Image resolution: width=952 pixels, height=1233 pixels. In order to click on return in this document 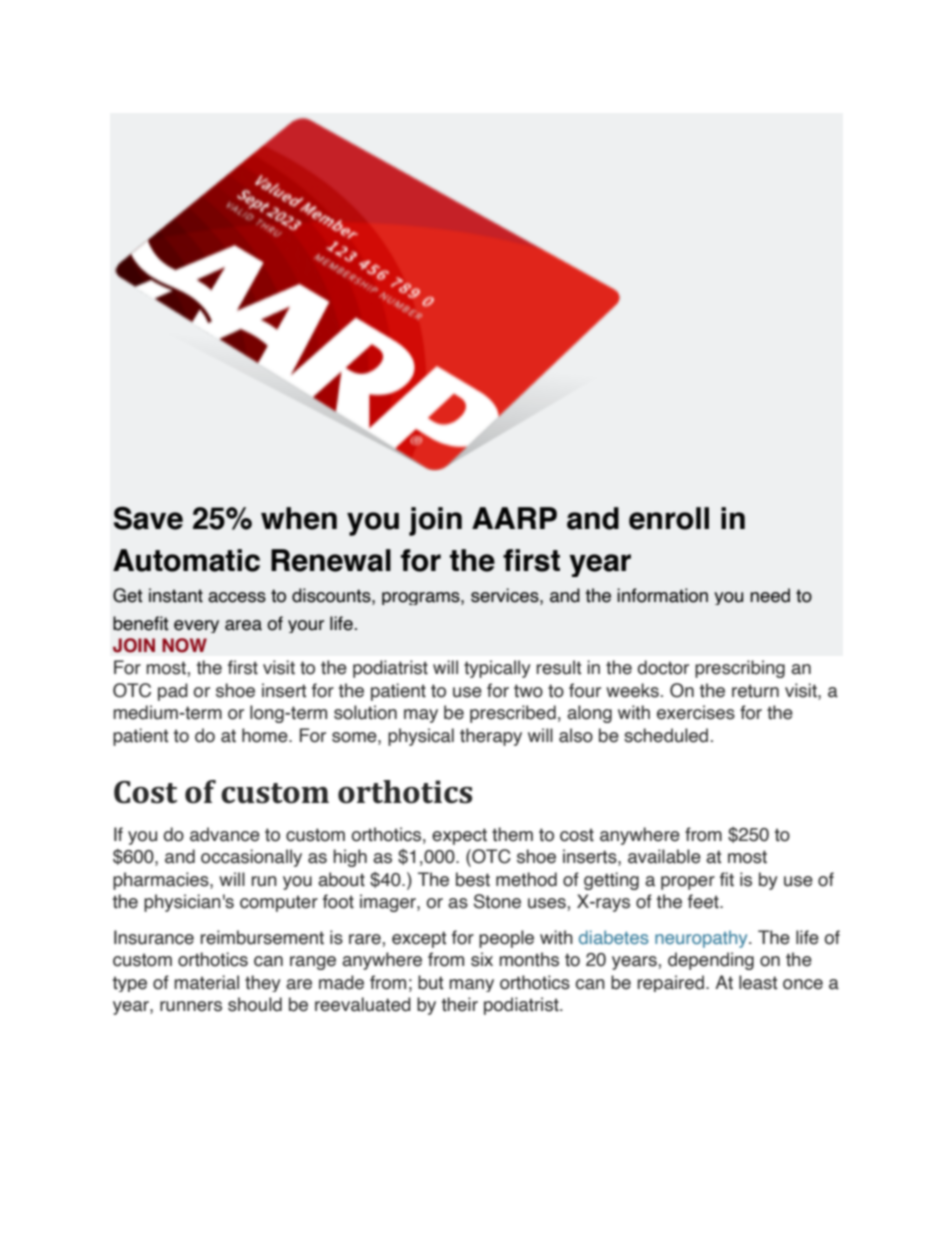, I will do `click(755, 691)`.
